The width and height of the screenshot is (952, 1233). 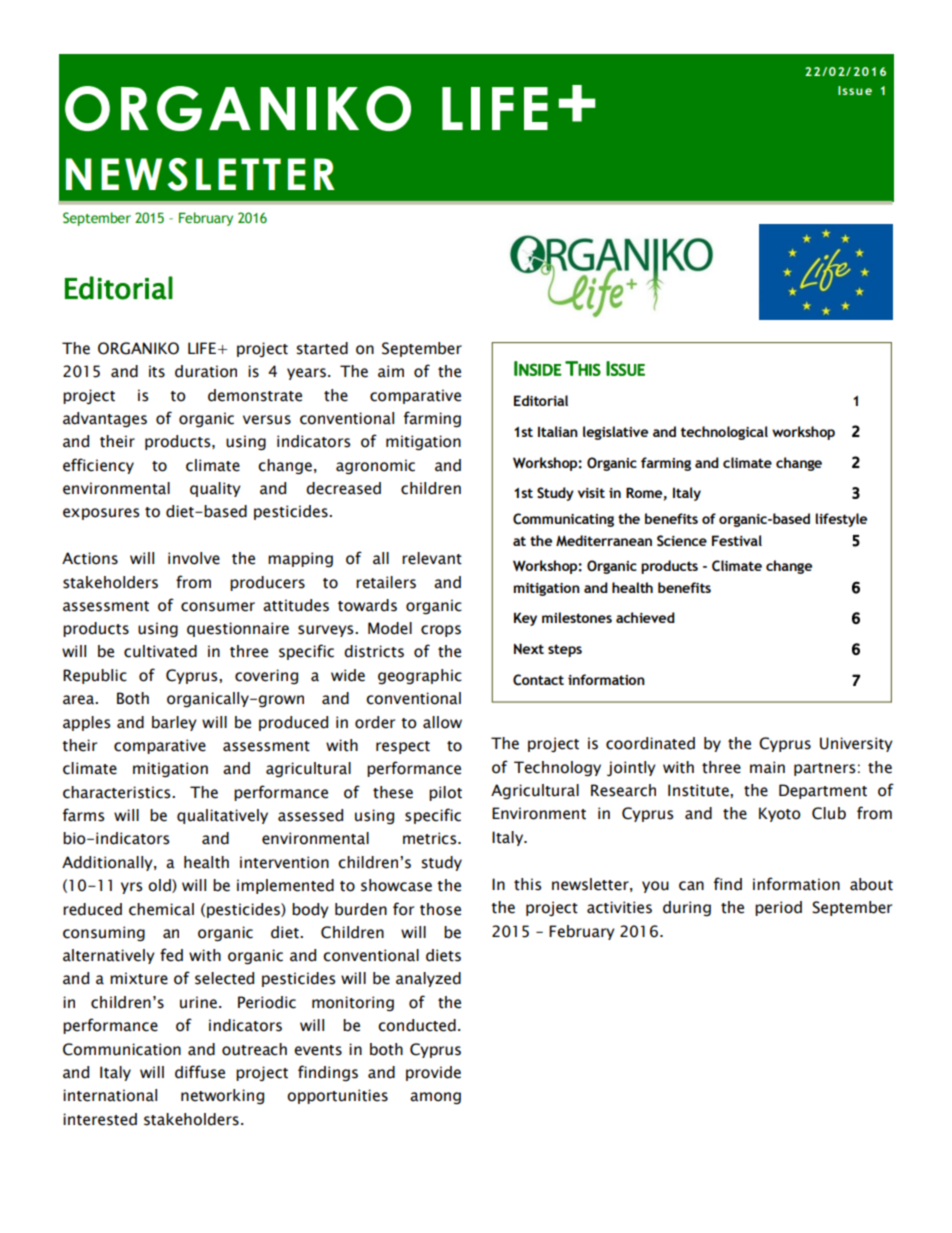 What do you see at coordinates (440, 909) in the screenshot?
I see `those` at bounding box center [440, 909].
